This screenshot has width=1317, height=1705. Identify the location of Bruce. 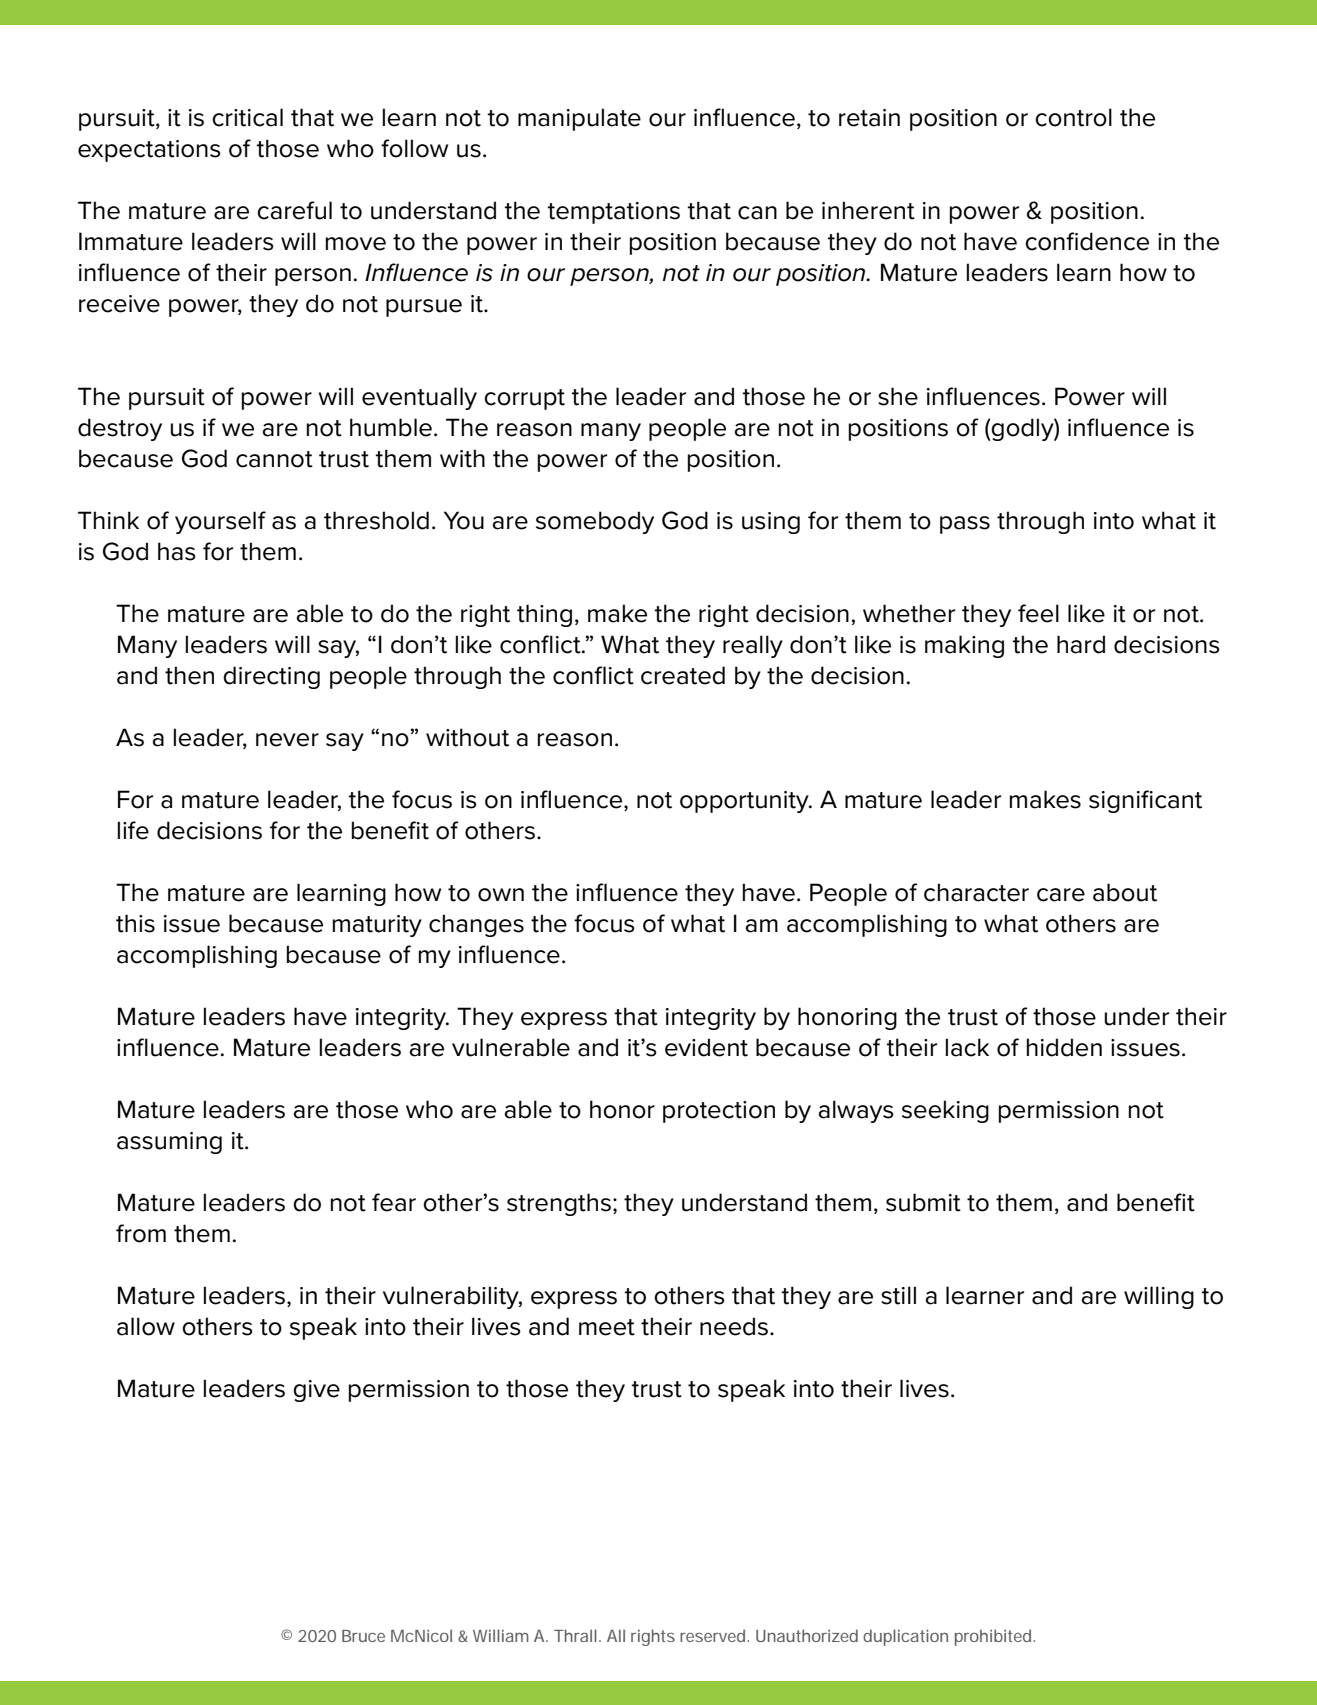
(363, 1636).
